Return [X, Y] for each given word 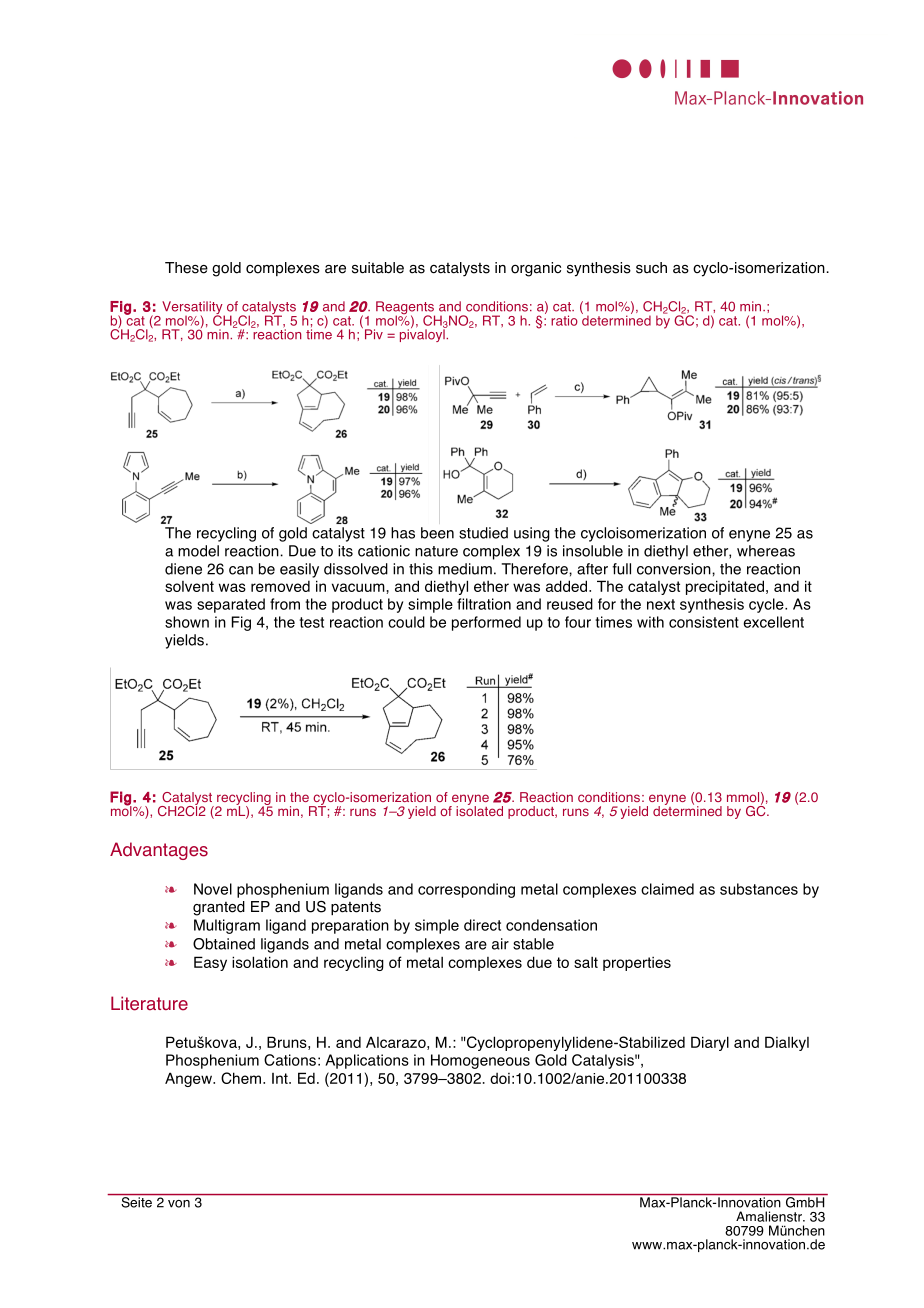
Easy [210, 963]
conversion [675, 569]
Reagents [405, 309]
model [198, 551]
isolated [479, 810]
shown [187, 622]
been [437, 533]
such [651, 268]
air [500, 944]
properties [637, 964]
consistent [704, 622]
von [179, 1204]
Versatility [193, 309]
